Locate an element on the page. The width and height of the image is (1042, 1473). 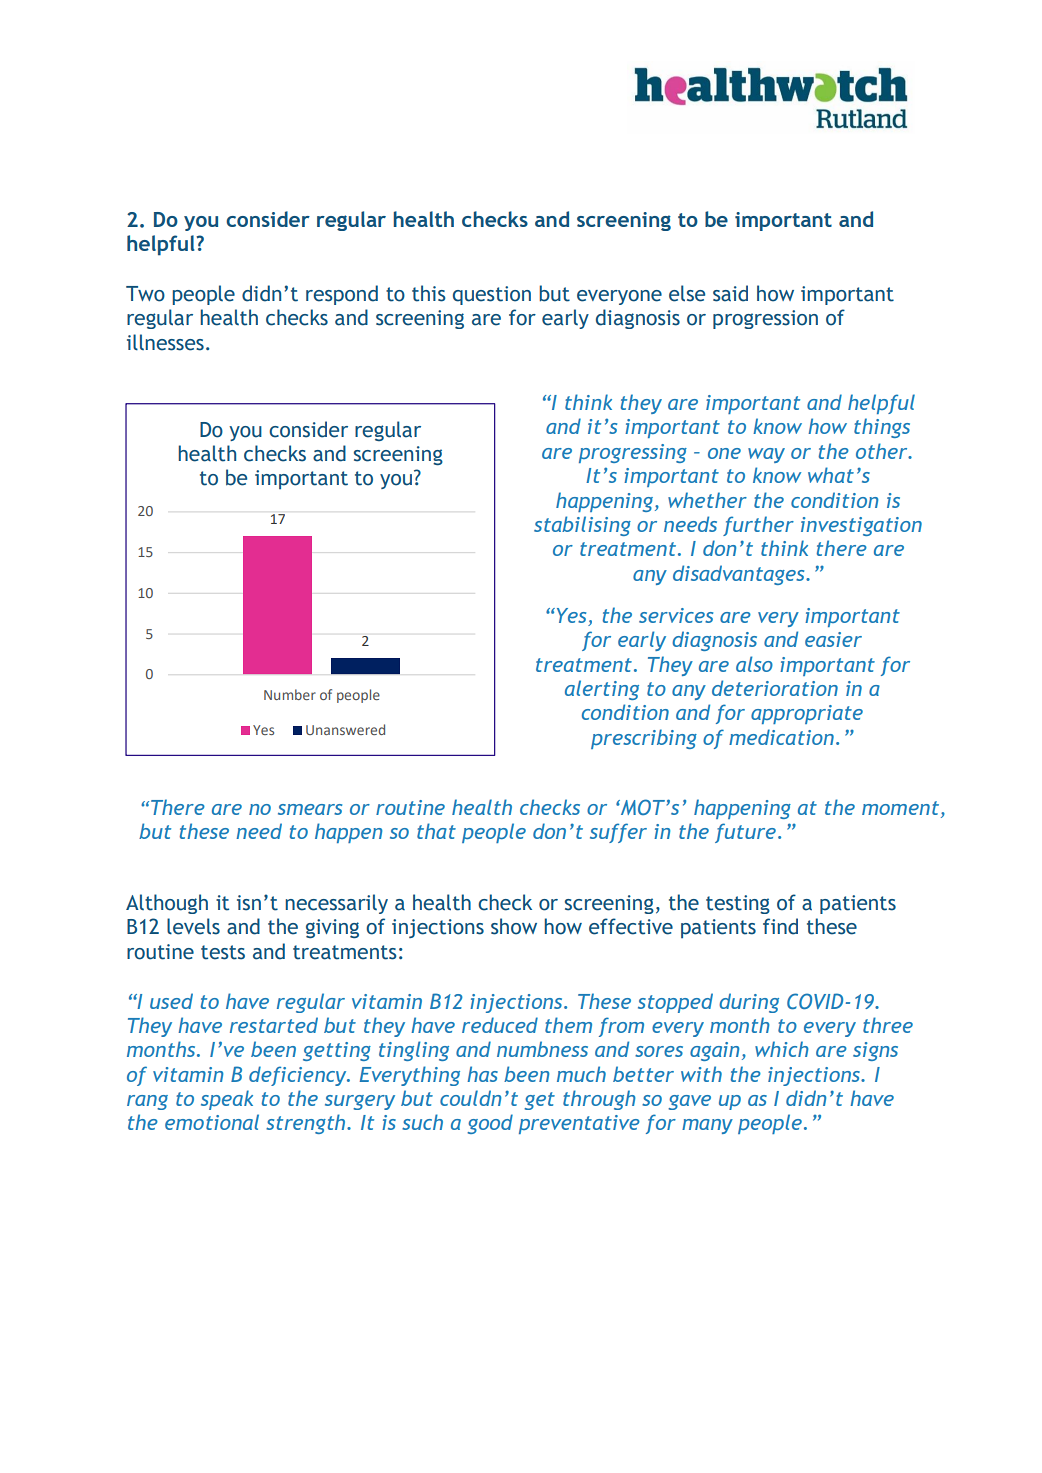
disadvantages is located at coordinates (740, 575).
